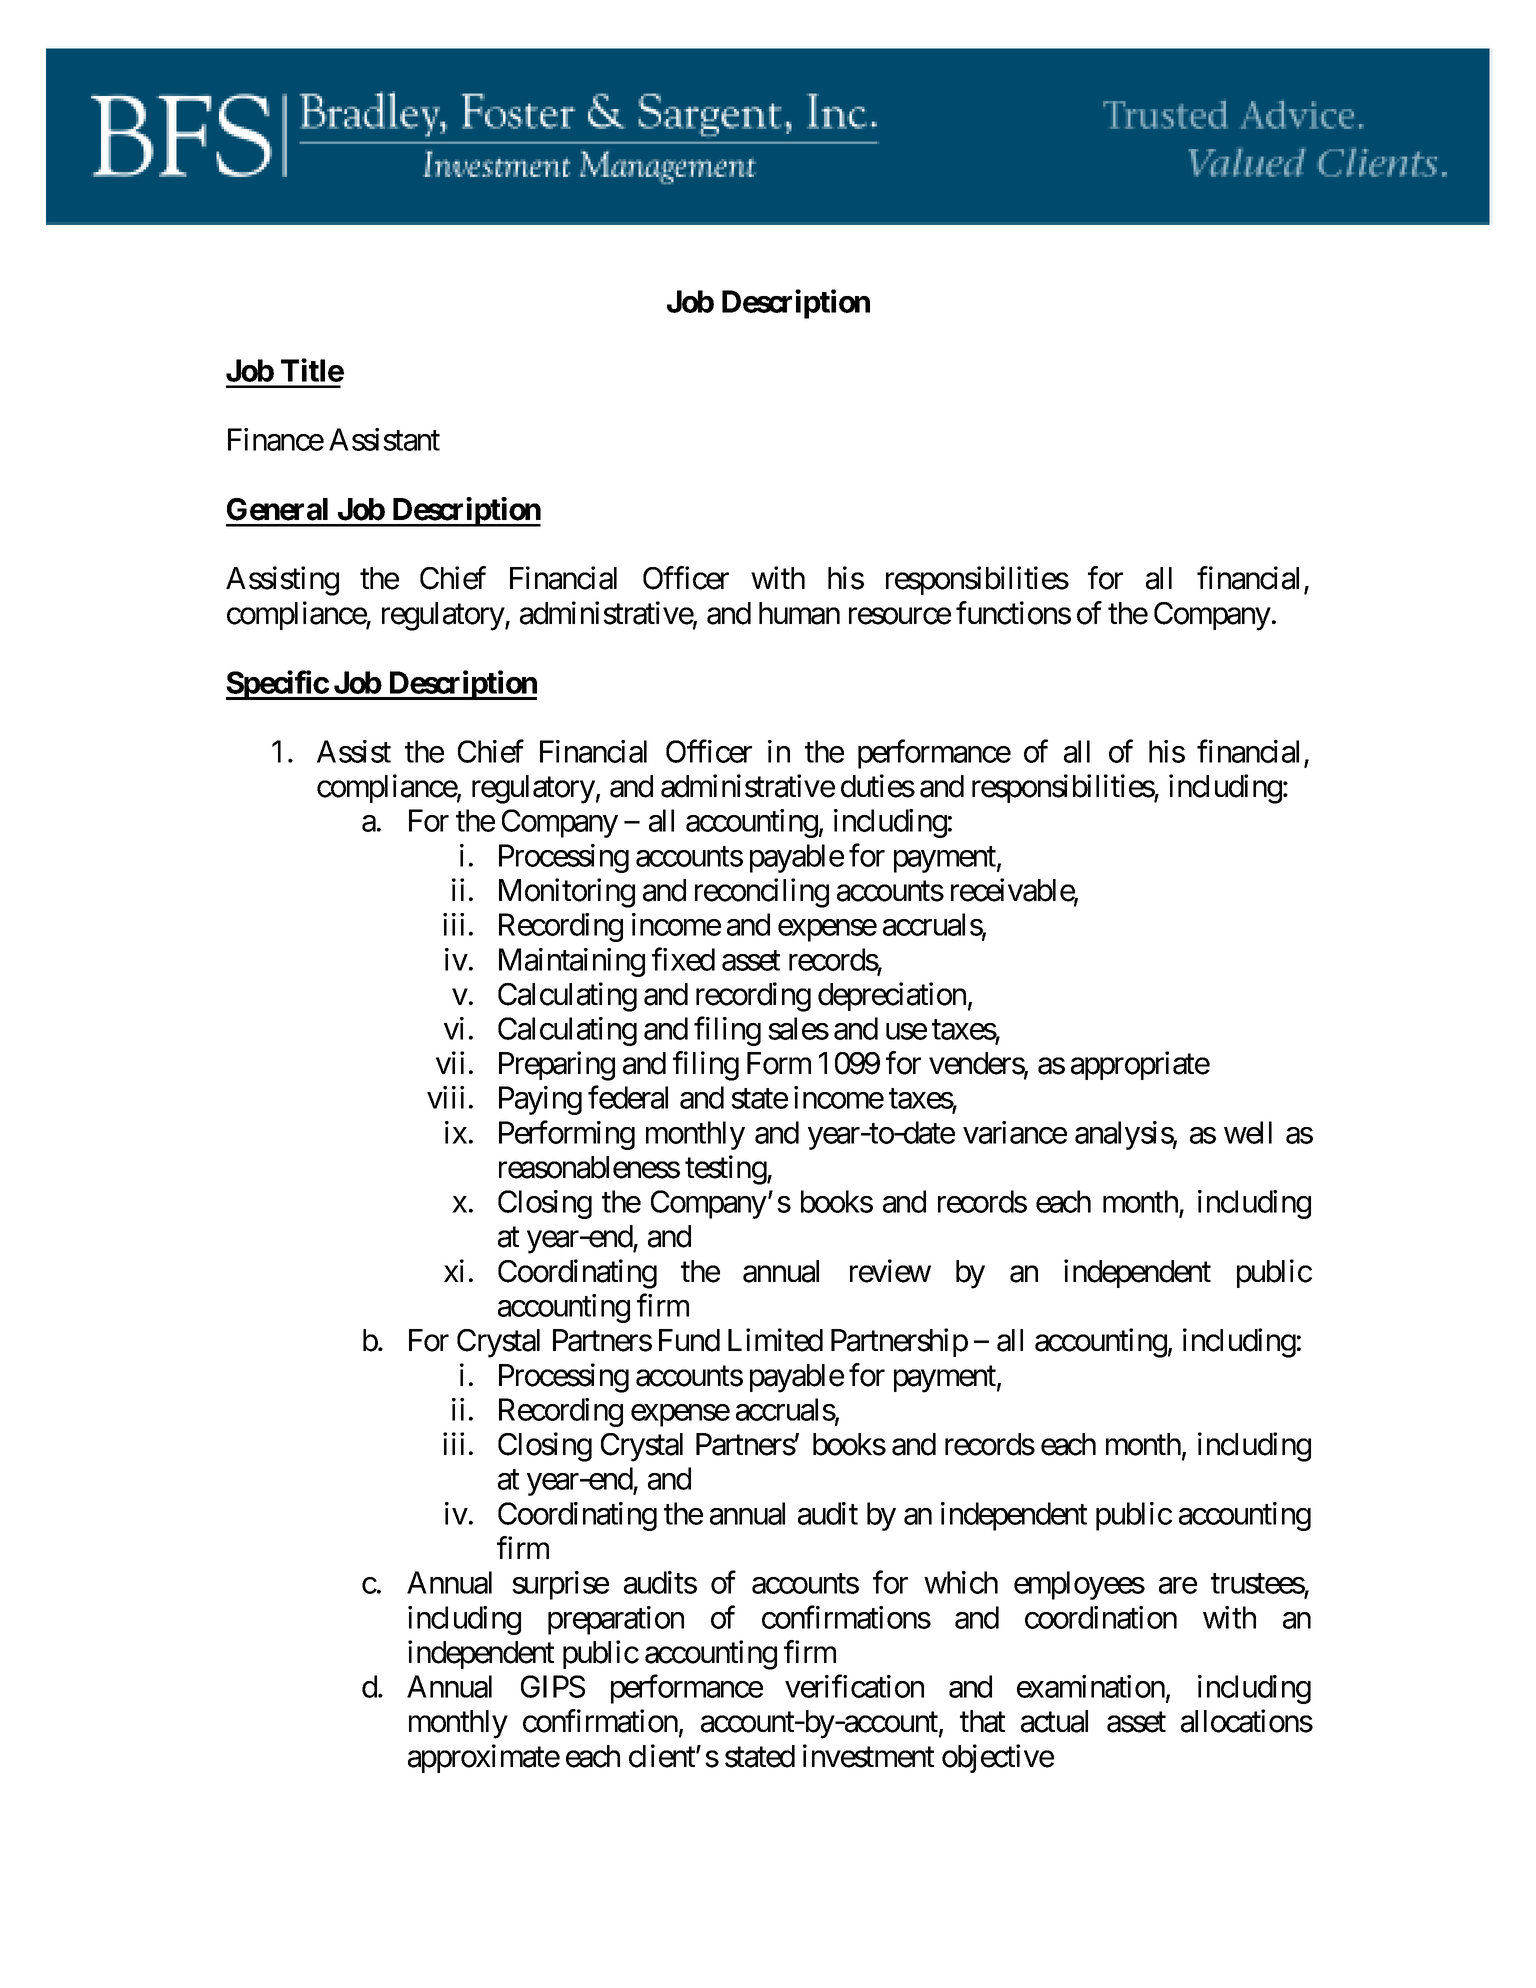 This screenshot has width=1536, height=1988. I want to click on human, so click(799, 613).
